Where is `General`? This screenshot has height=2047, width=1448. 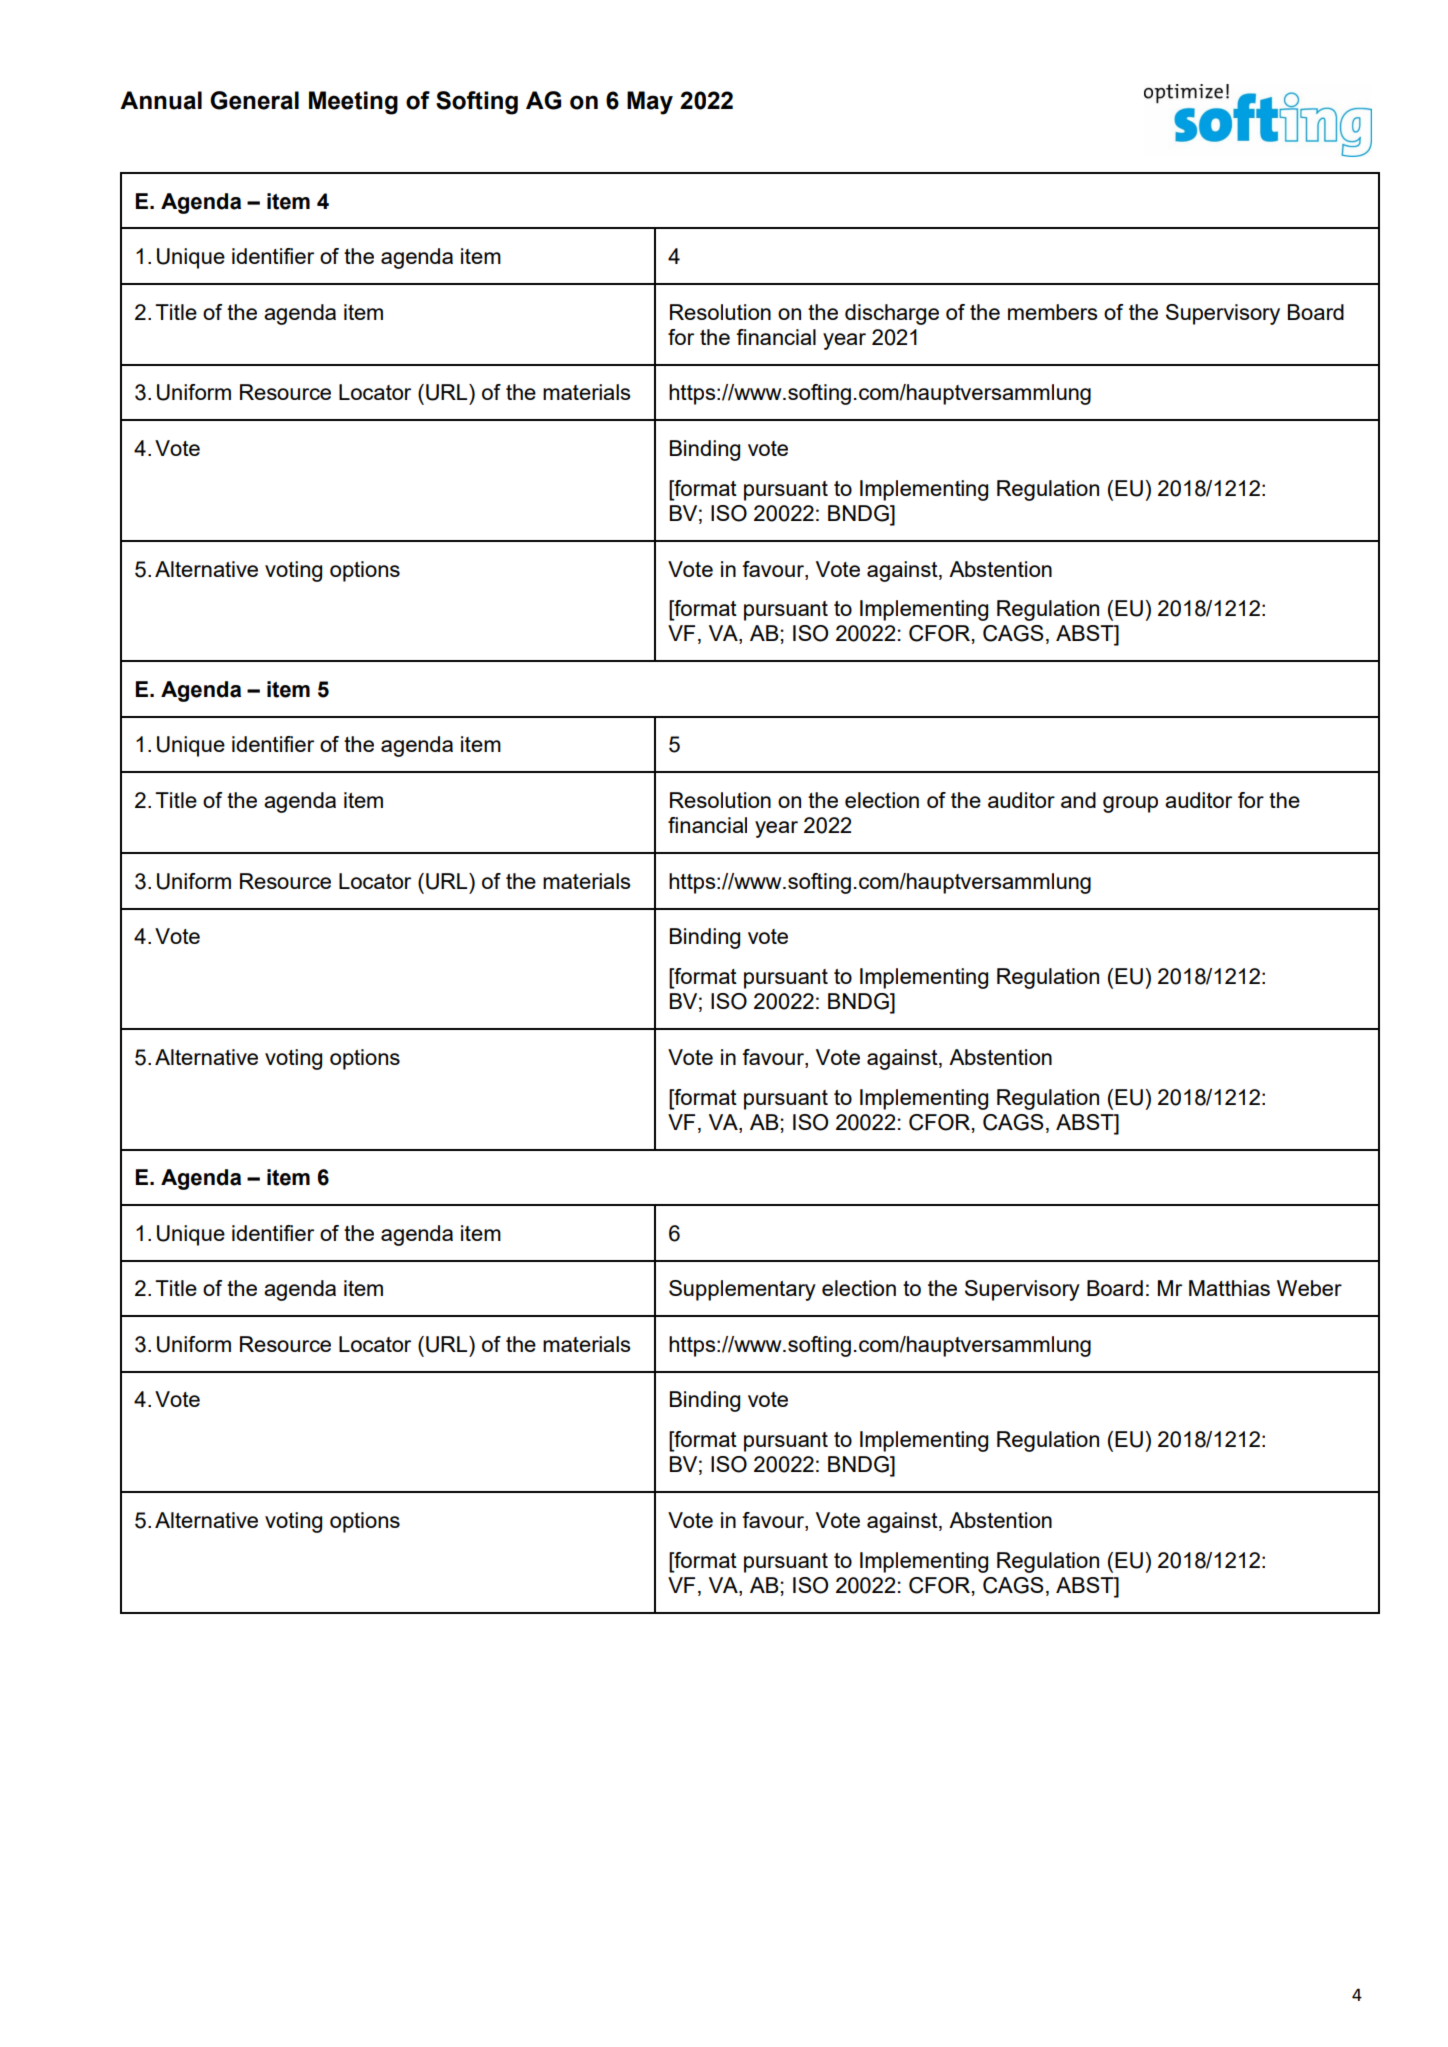 General is located at coordinates (254, 100).
